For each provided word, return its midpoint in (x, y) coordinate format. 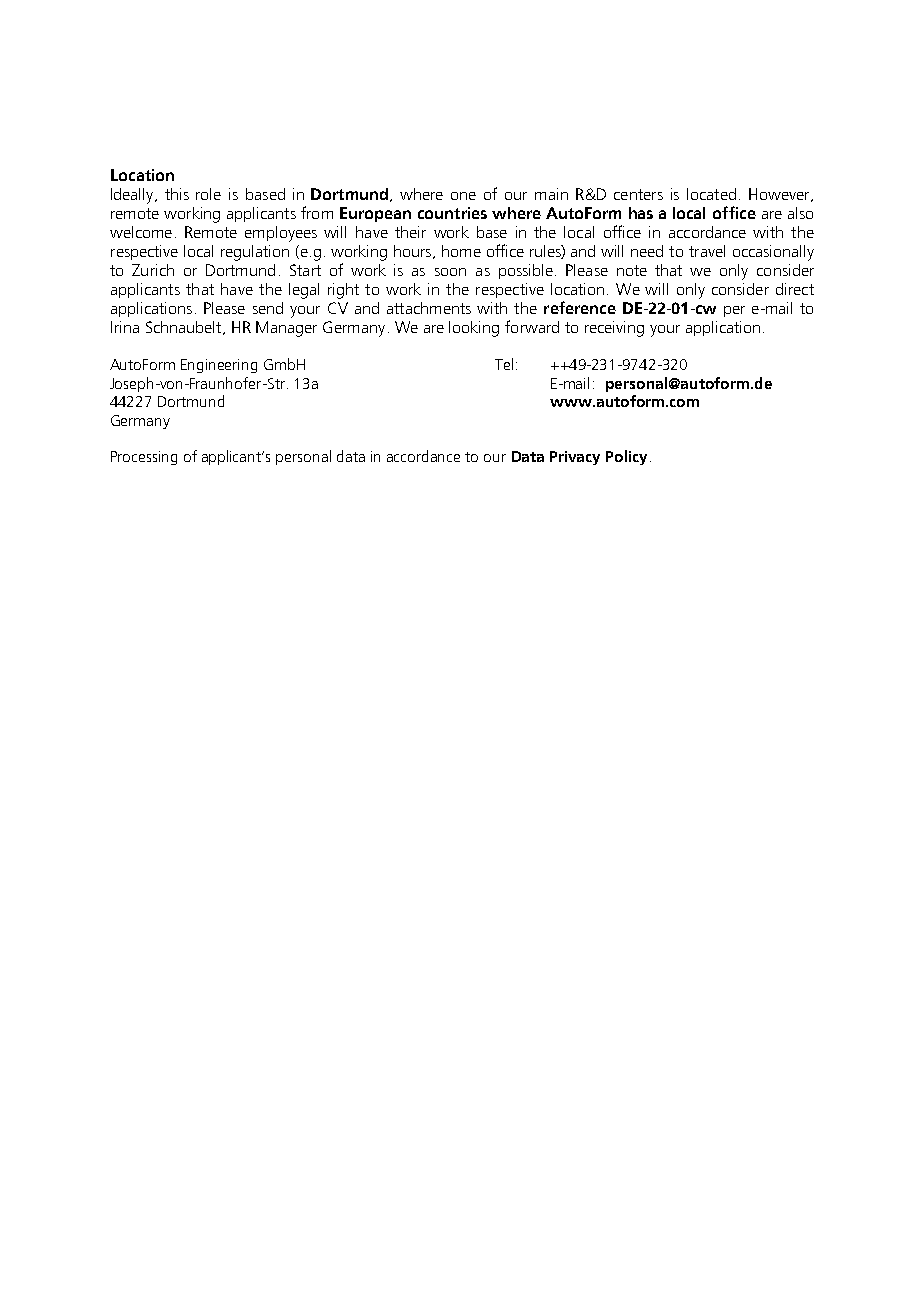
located (711, 194)
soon (450, 272)
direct (795, 289)
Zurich (153, 270)
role (208, 194)
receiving (614, 329)
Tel (504, 364)
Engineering (219, 366)
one (463, 196)
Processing (144, 458)
